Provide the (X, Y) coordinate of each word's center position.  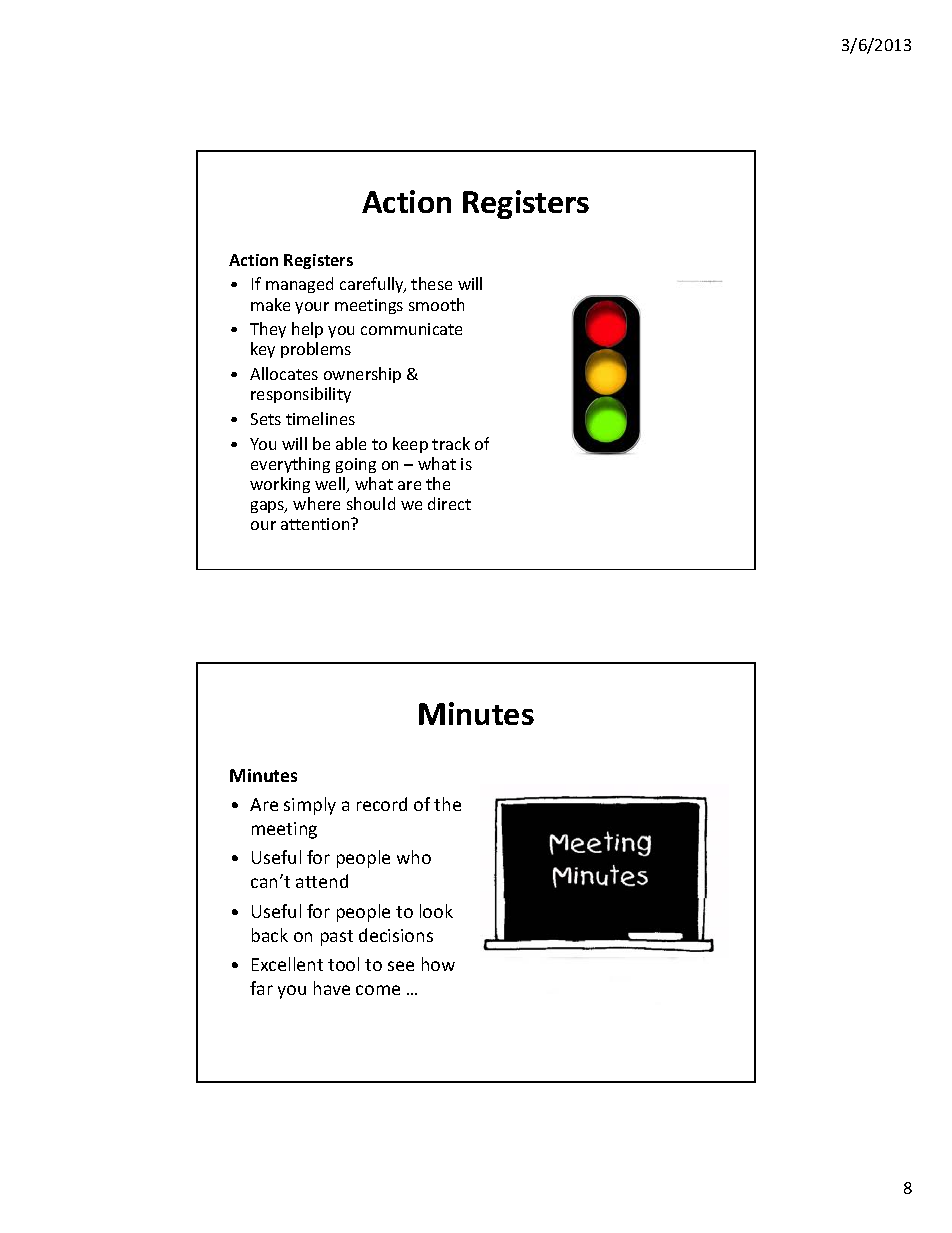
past (337, 938)
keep (410, 445)
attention (316, 524)
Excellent (287, 964)
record (382, 804)
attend (322, 881)
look (436, 911)
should (371, 503)
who (414, 857)
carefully (373, 285)
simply (310, 806)
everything (290, 465)
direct (449, 503)
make (270, 304)
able (351, 443)
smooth (436, 304)
